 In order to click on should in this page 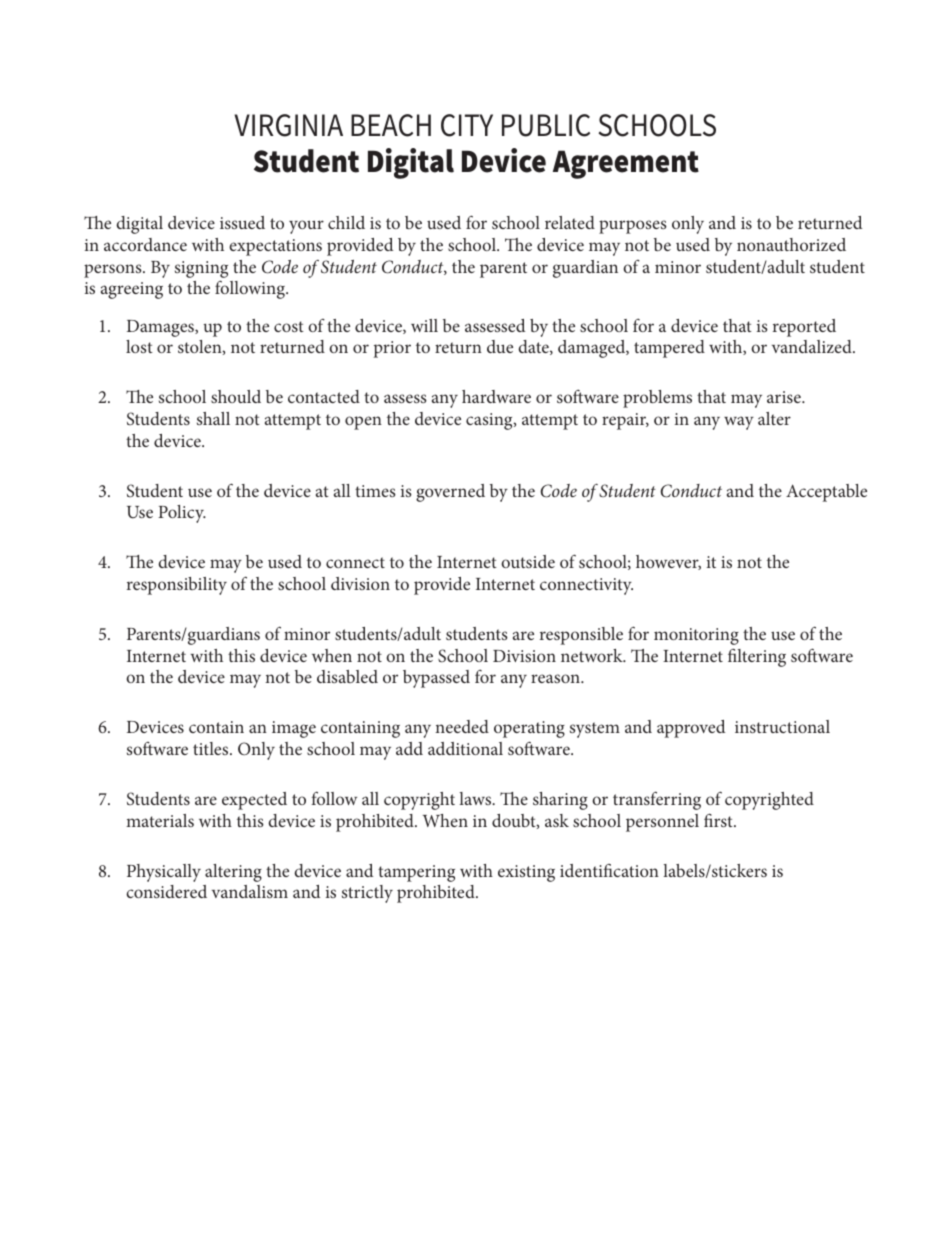, I will do `click(236, 396)`.
